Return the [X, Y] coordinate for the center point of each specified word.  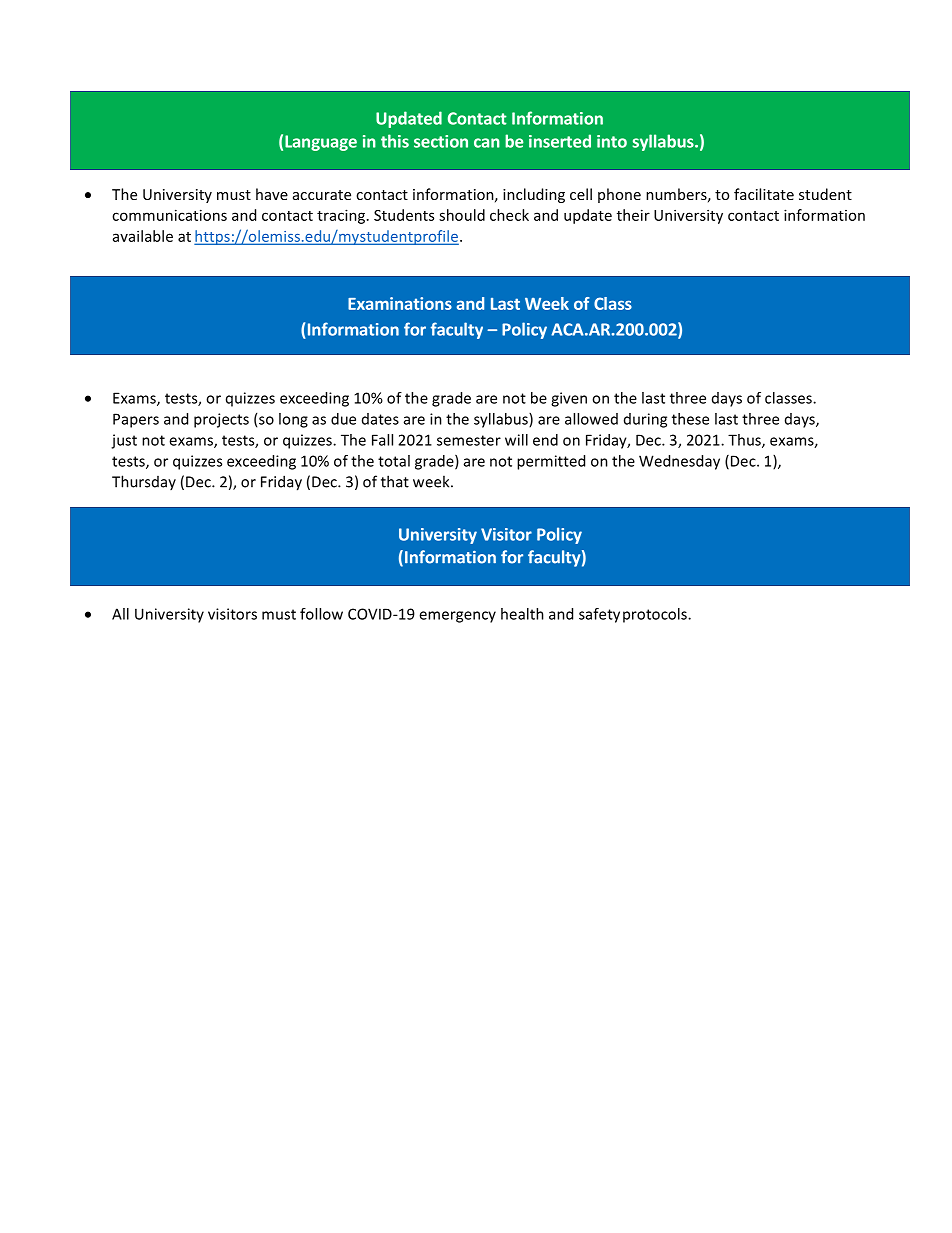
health [522, 614]
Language [321, 143]
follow [321, 614]
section [441, 141]
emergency [457, 617]
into [612, 141]
